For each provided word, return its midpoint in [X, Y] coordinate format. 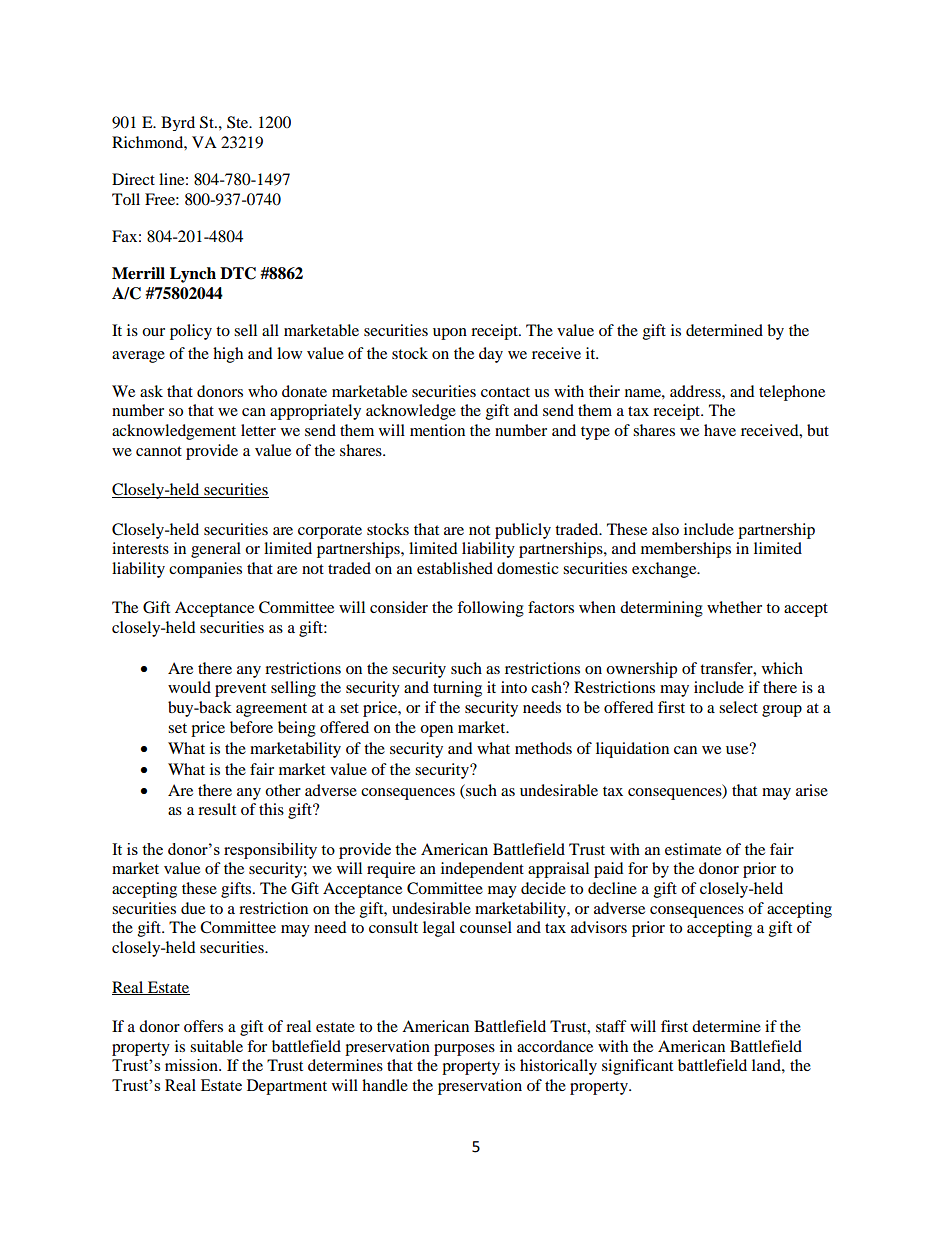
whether [734, 607]
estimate [693, 849]
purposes [464, 1050]
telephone [792, 393]
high [228, 355]
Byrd [178, 123]
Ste [239, 122]
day [491, 355]
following [490, 609]
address [696, 391]
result [217, 809]
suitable [216, 1046]
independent [482, 870]
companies [205, 570]
